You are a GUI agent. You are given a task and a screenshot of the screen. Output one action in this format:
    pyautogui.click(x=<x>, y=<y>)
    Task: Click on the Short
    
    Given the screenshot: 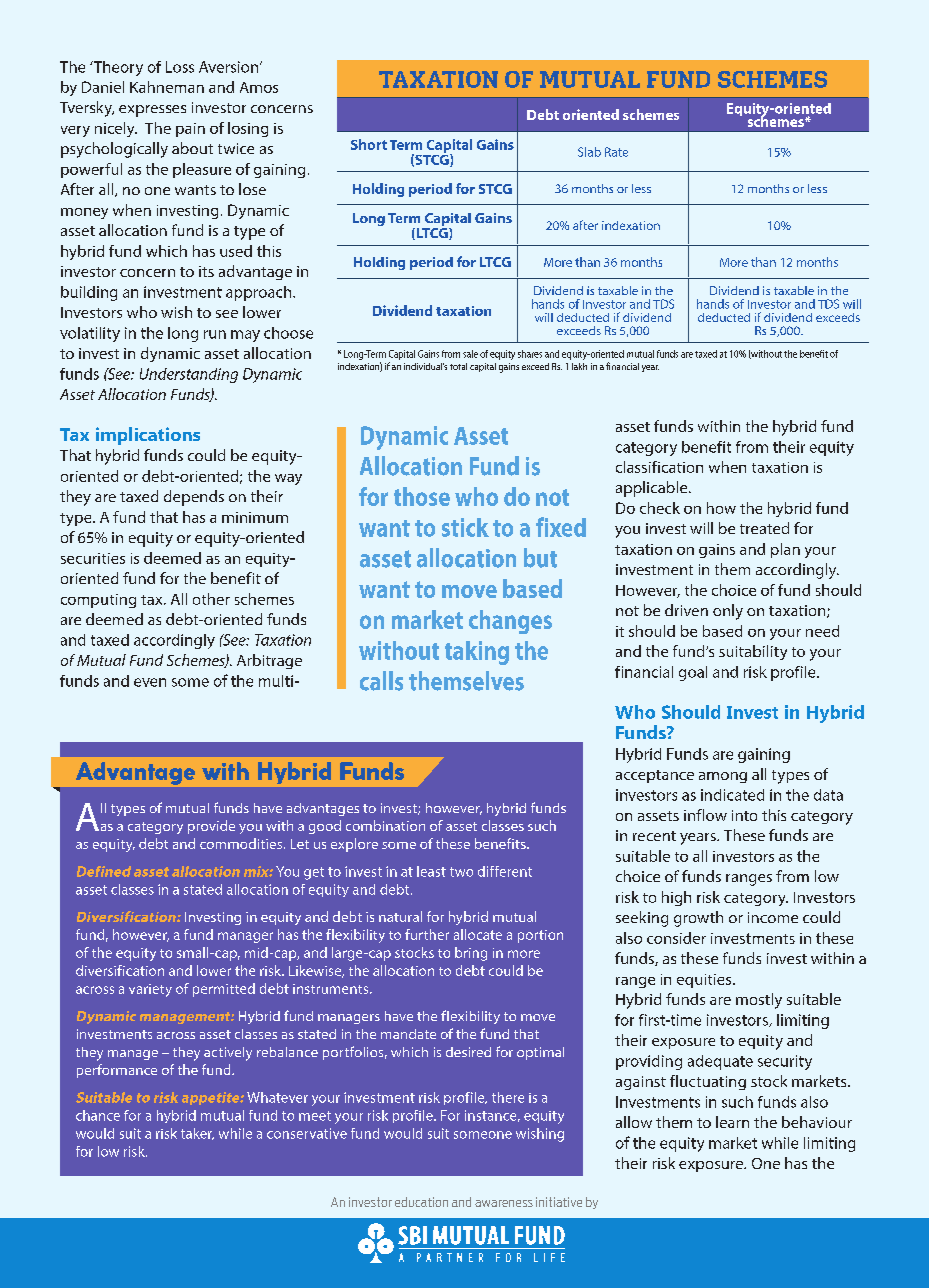 What is the action you would take?
    pyautogui.click(x=369, y=144)
